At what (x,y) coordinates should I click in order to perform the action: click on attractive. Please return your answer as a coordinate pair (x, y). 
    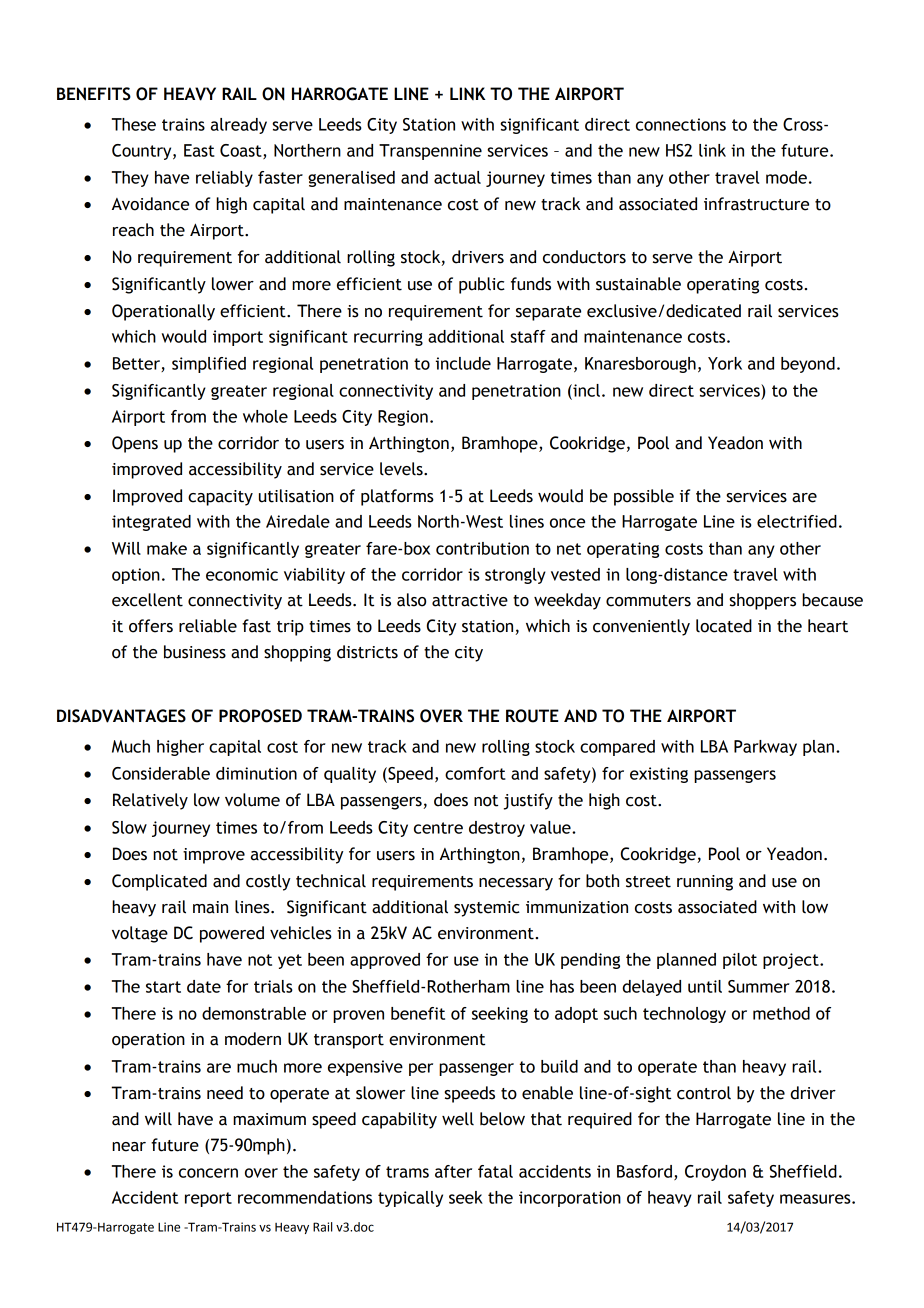
    Looking at the image, I should click on (470, 600).
